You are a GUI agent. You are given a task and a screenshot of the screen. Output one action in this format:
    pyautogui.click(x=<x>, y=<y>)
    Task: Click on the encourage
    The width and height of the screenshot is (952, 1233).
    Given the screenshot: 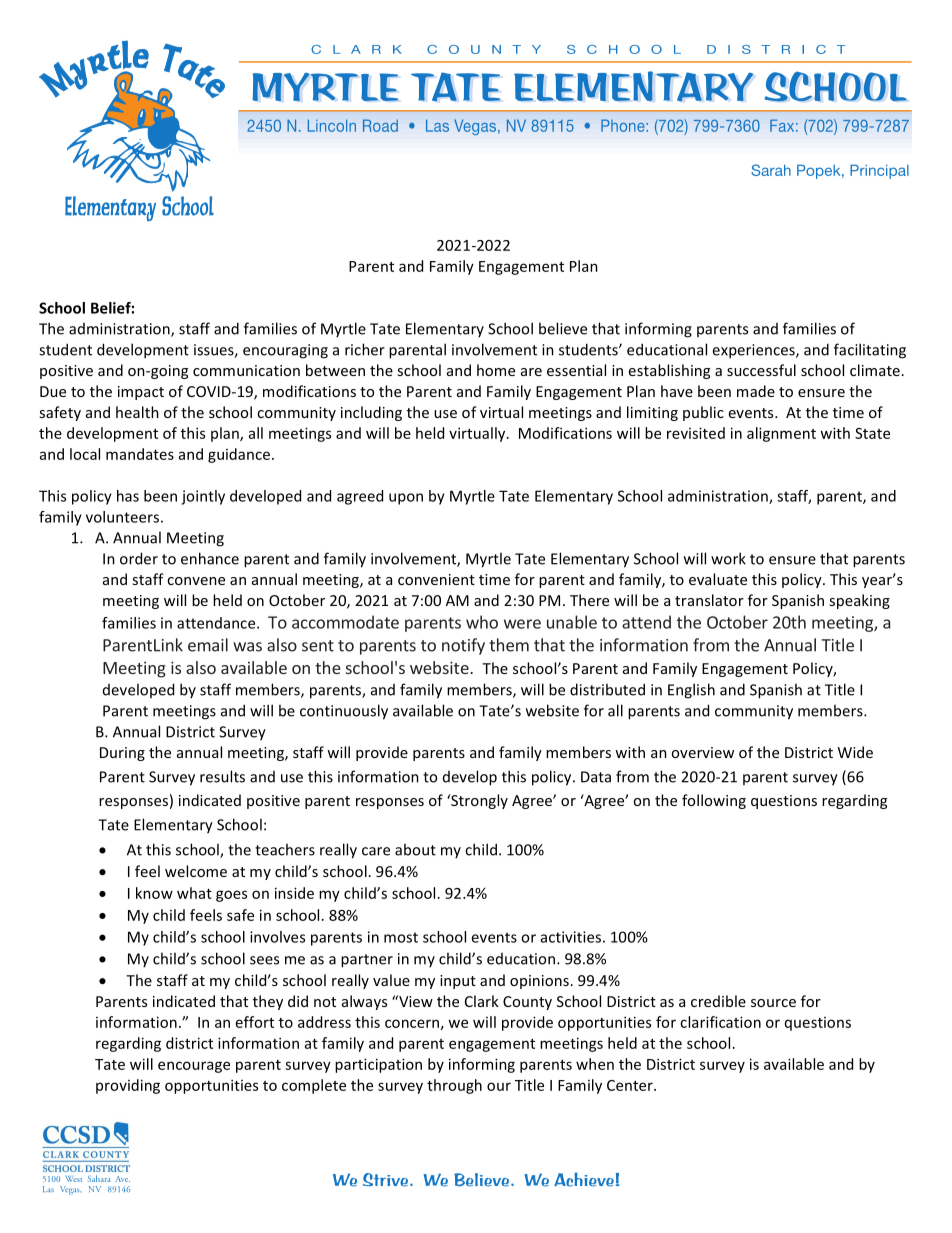 What is the action you would take?
    pyautogui.click(x=194, y=1067)
